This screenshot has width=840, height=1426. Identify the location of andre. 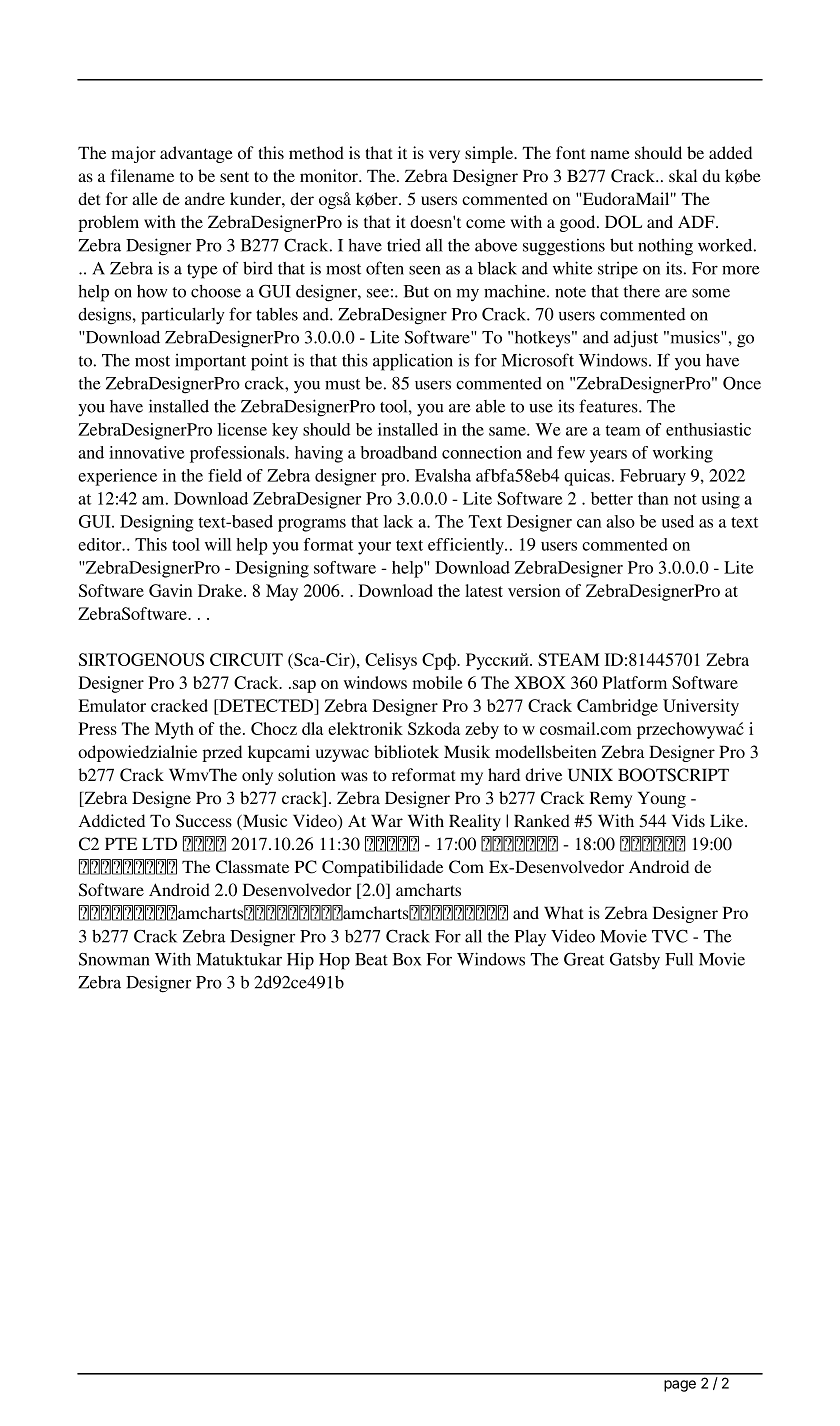
(205, 198).
